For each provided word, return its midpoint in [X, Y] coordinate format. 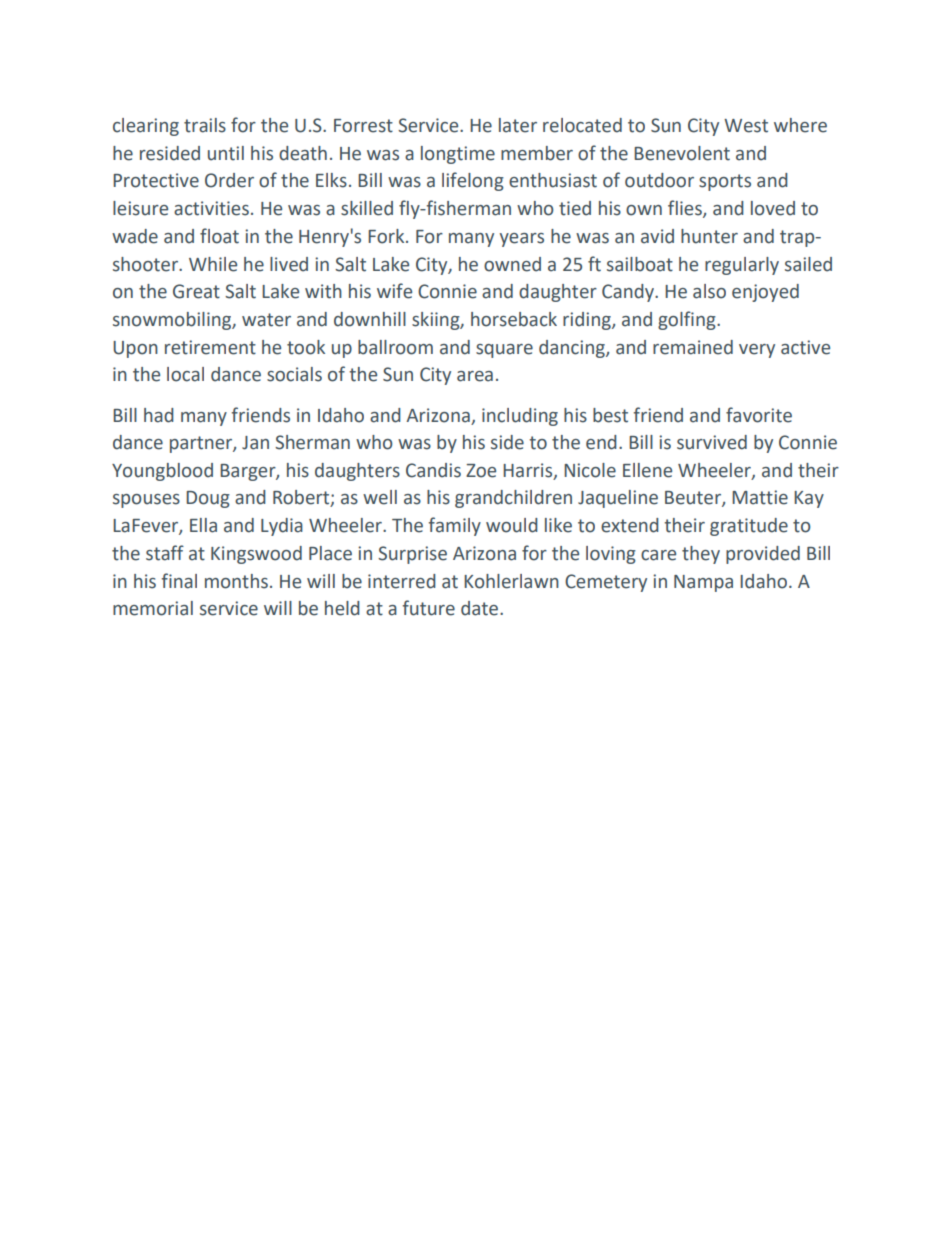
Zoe [481, 471]
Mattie [760, 497]
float [219, 236]
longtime [458, 155]
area [475, 376]
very [757, 351]
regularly [742, 266]
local [185, 374]
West [746, 126]
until [226, 153]
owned [512, 264]
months [236, 581]
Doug [208, 499]
